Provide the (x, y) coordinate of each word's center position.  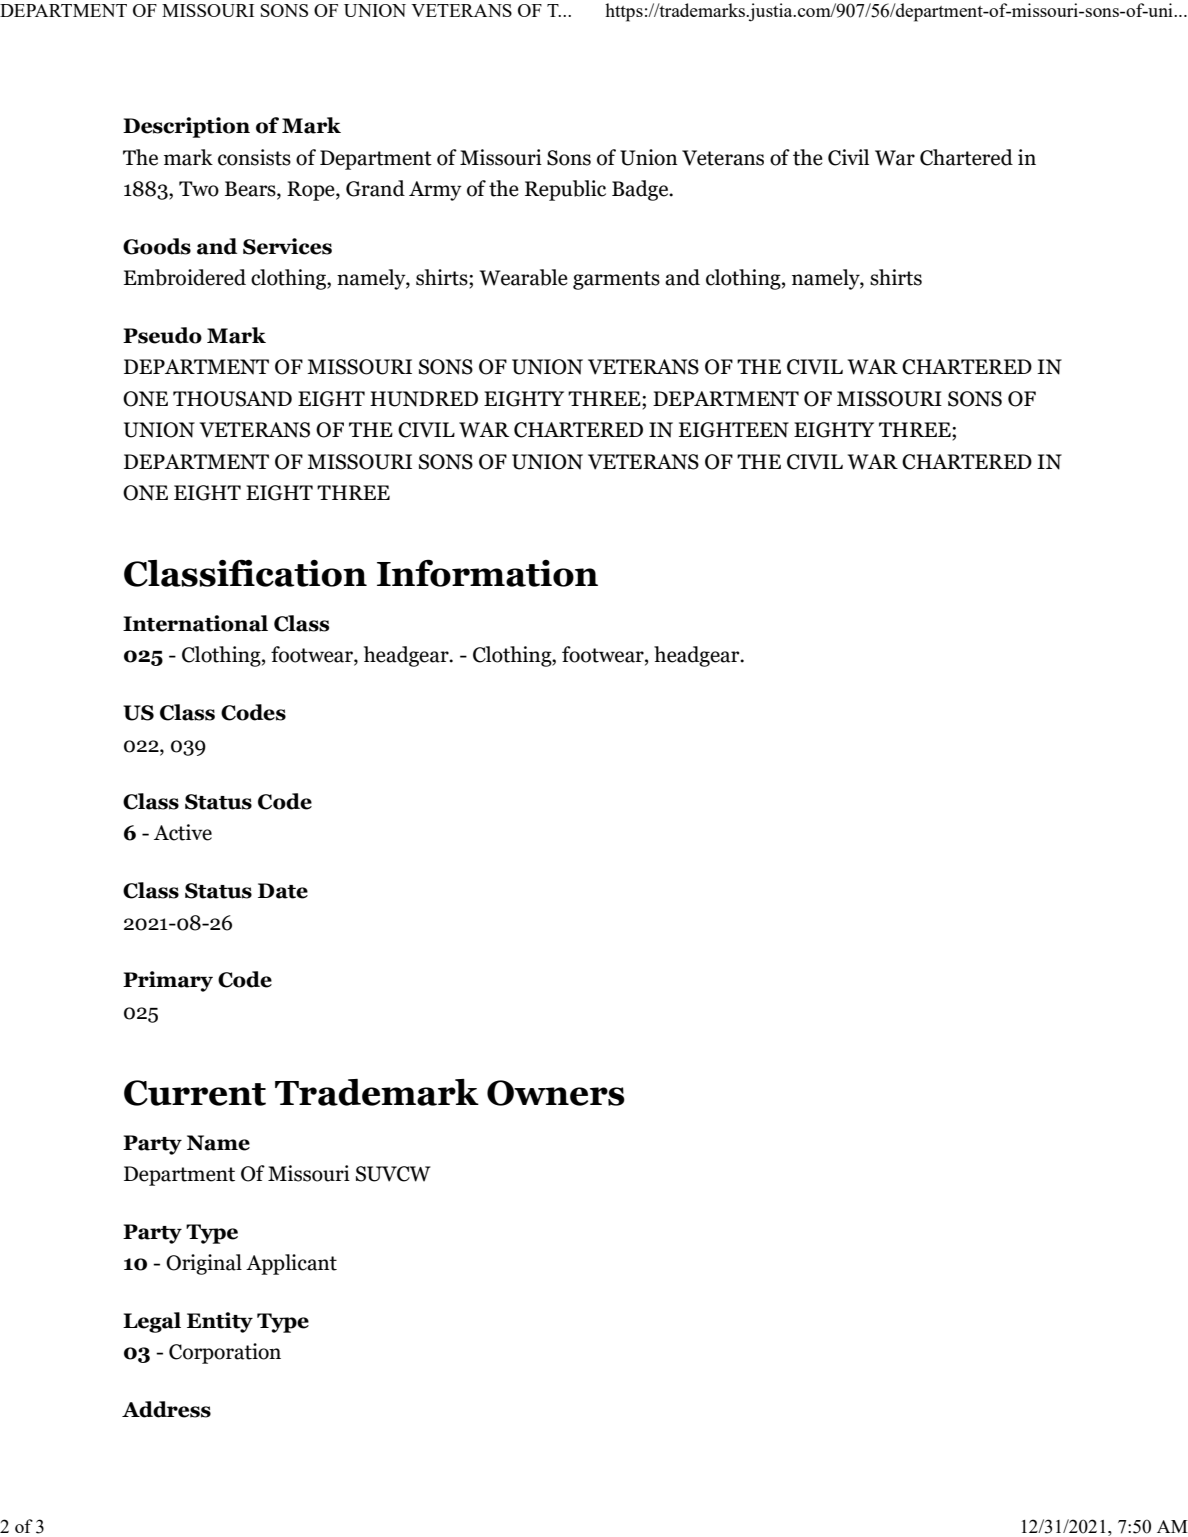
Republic (565, 190)
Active (183, 832)
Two (199, 189)
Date (283, 891)
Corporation (225, 1353)
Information (487, 573)
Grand (375, 188)
